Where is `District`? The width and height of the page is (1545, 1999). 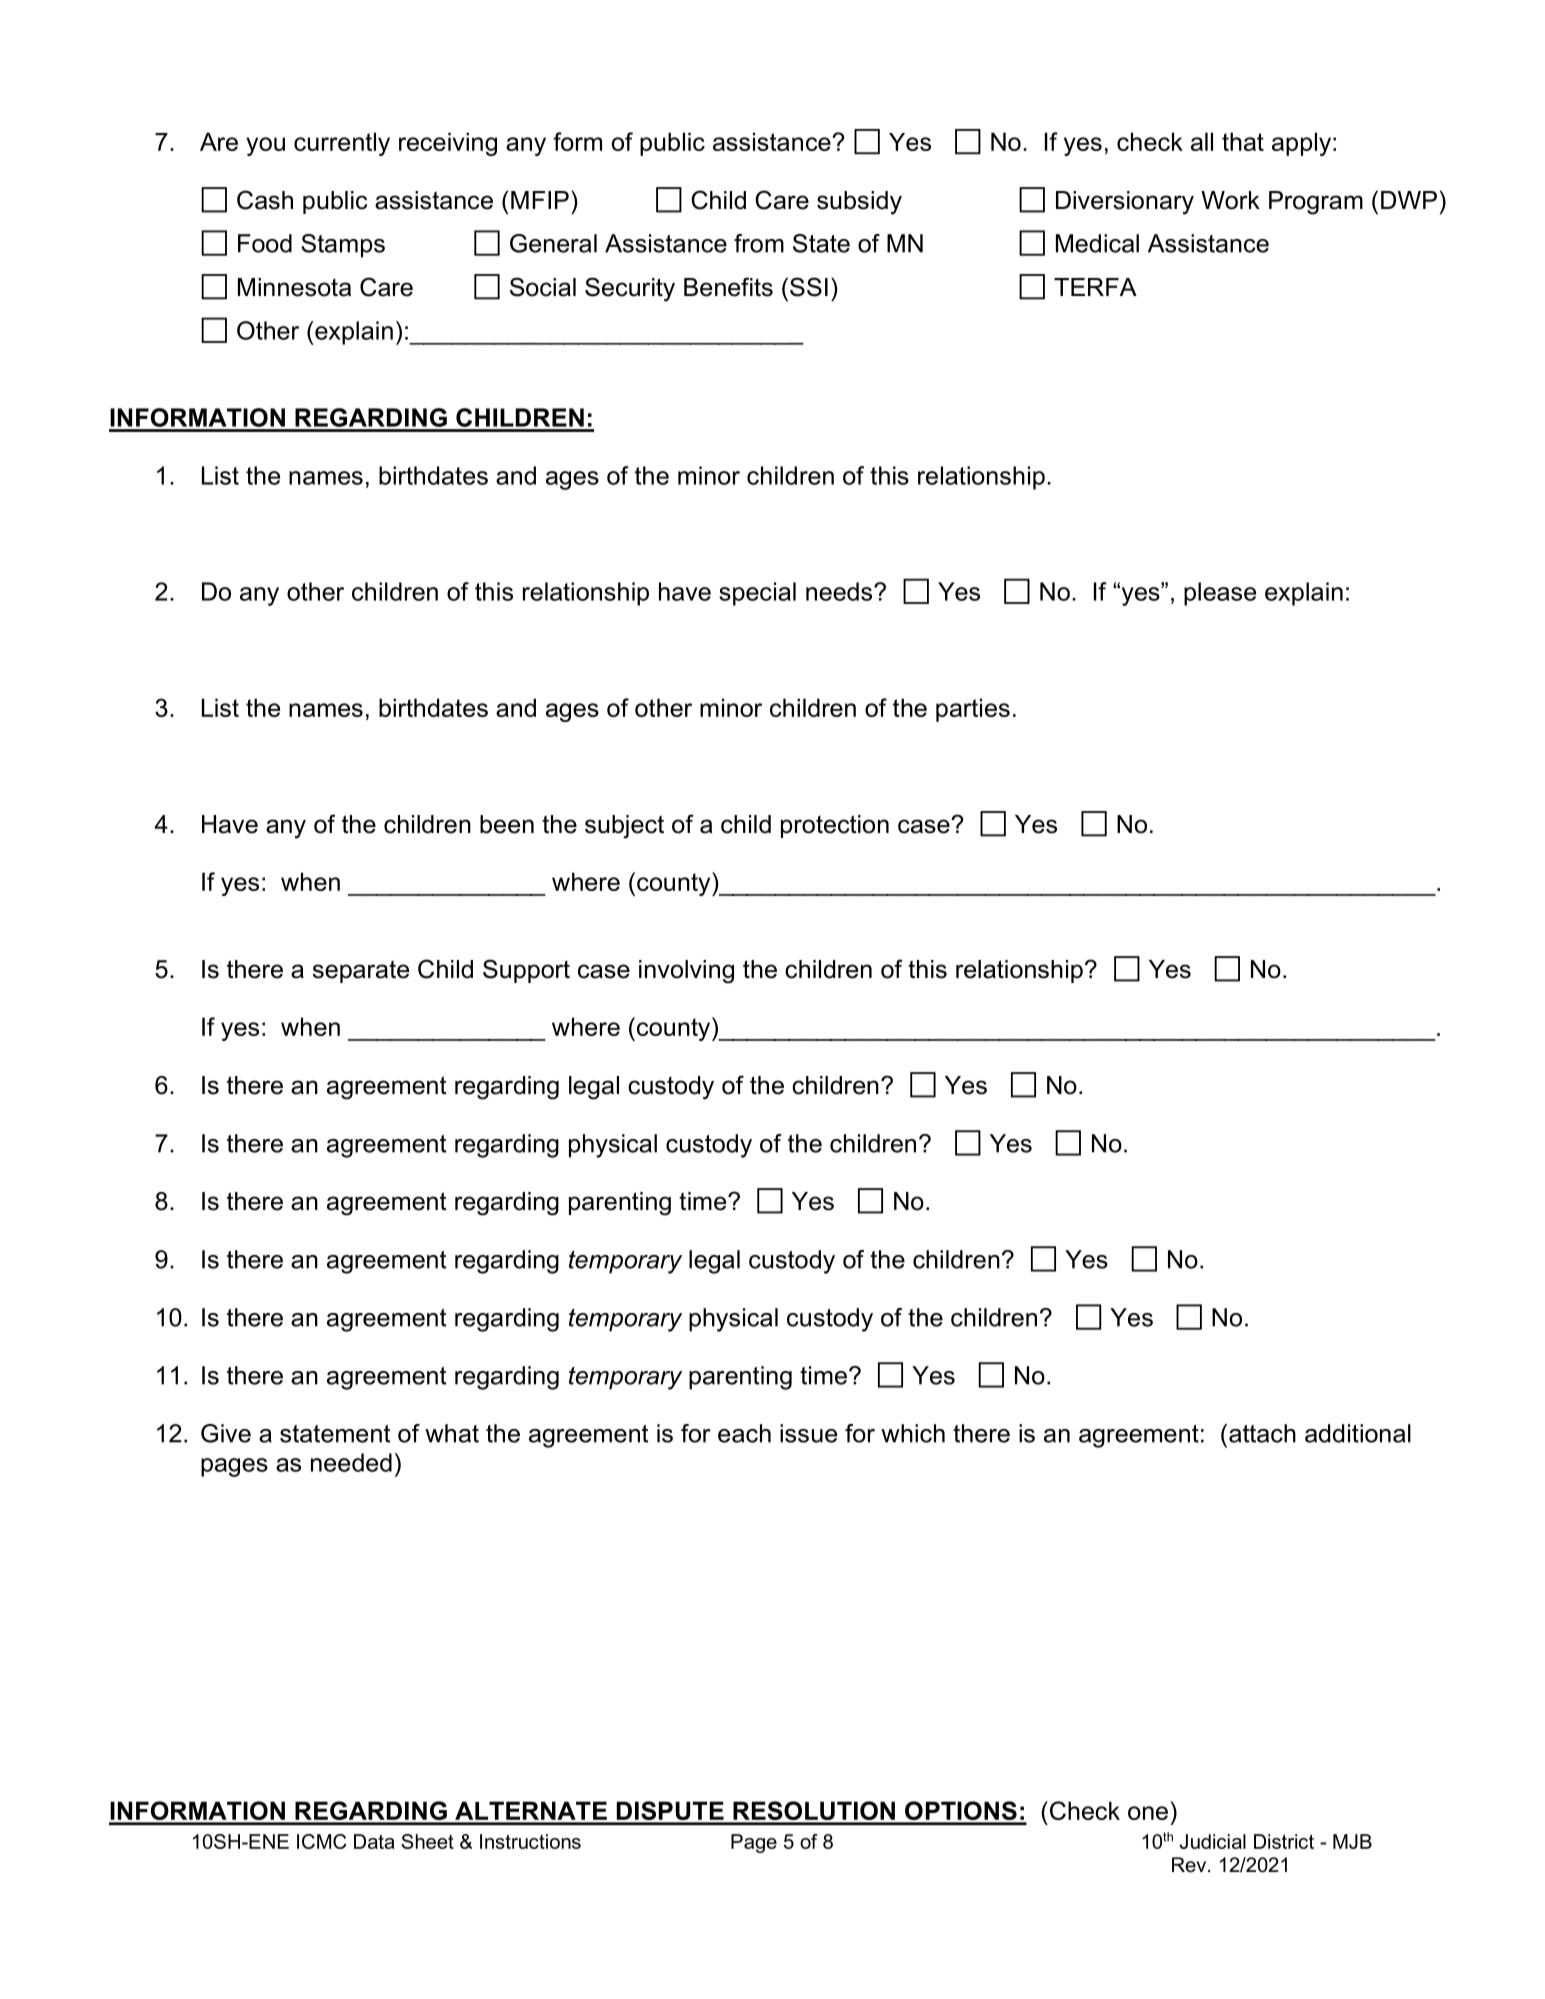
District is located at coordinates (1284, 1841).
